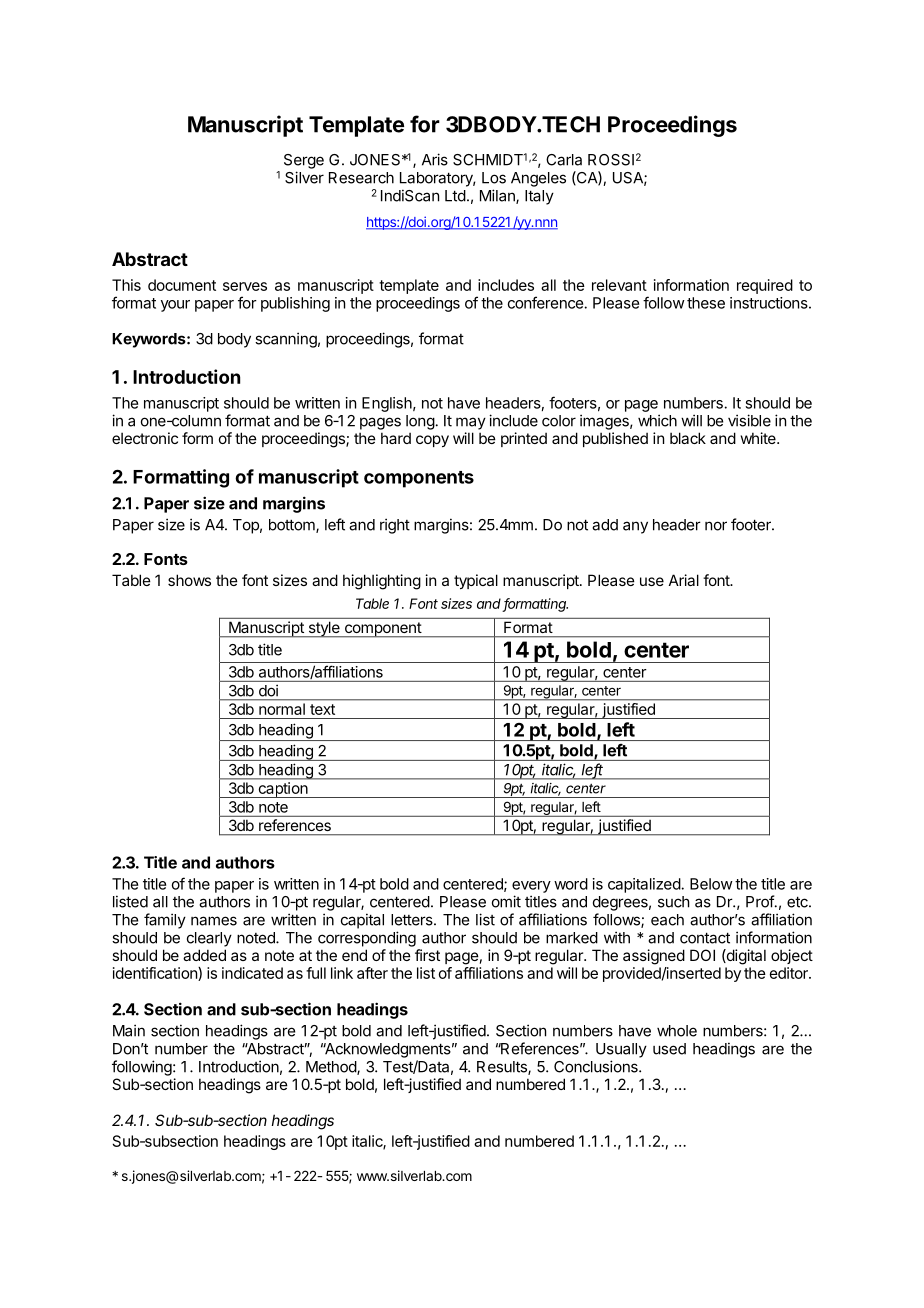  Describe the element at coordinates (129, 1030) in the screenshot. I see `Main` at that location.
